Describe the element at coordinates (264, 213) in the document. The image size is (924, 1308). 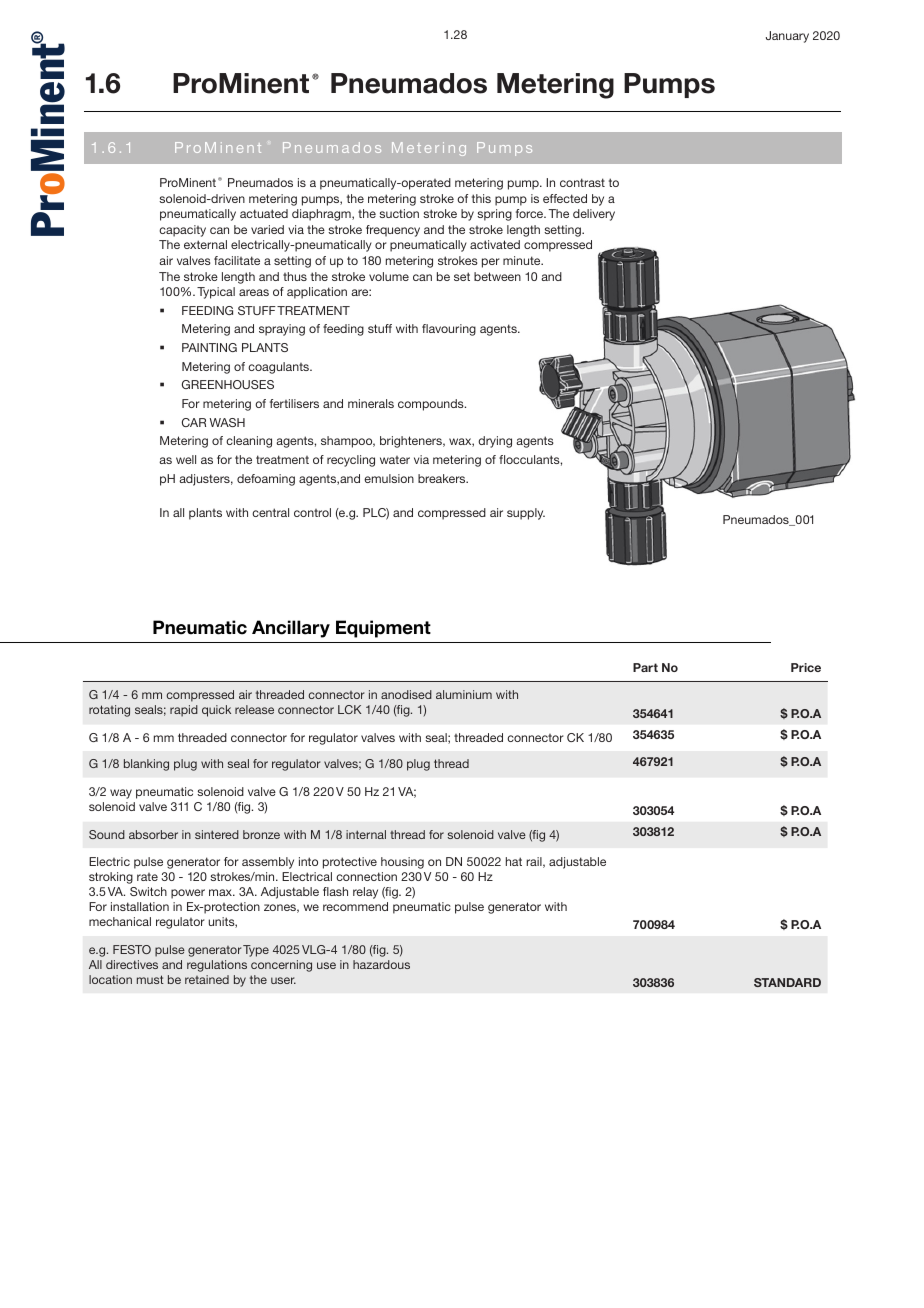
I see `actuated` at that location.
